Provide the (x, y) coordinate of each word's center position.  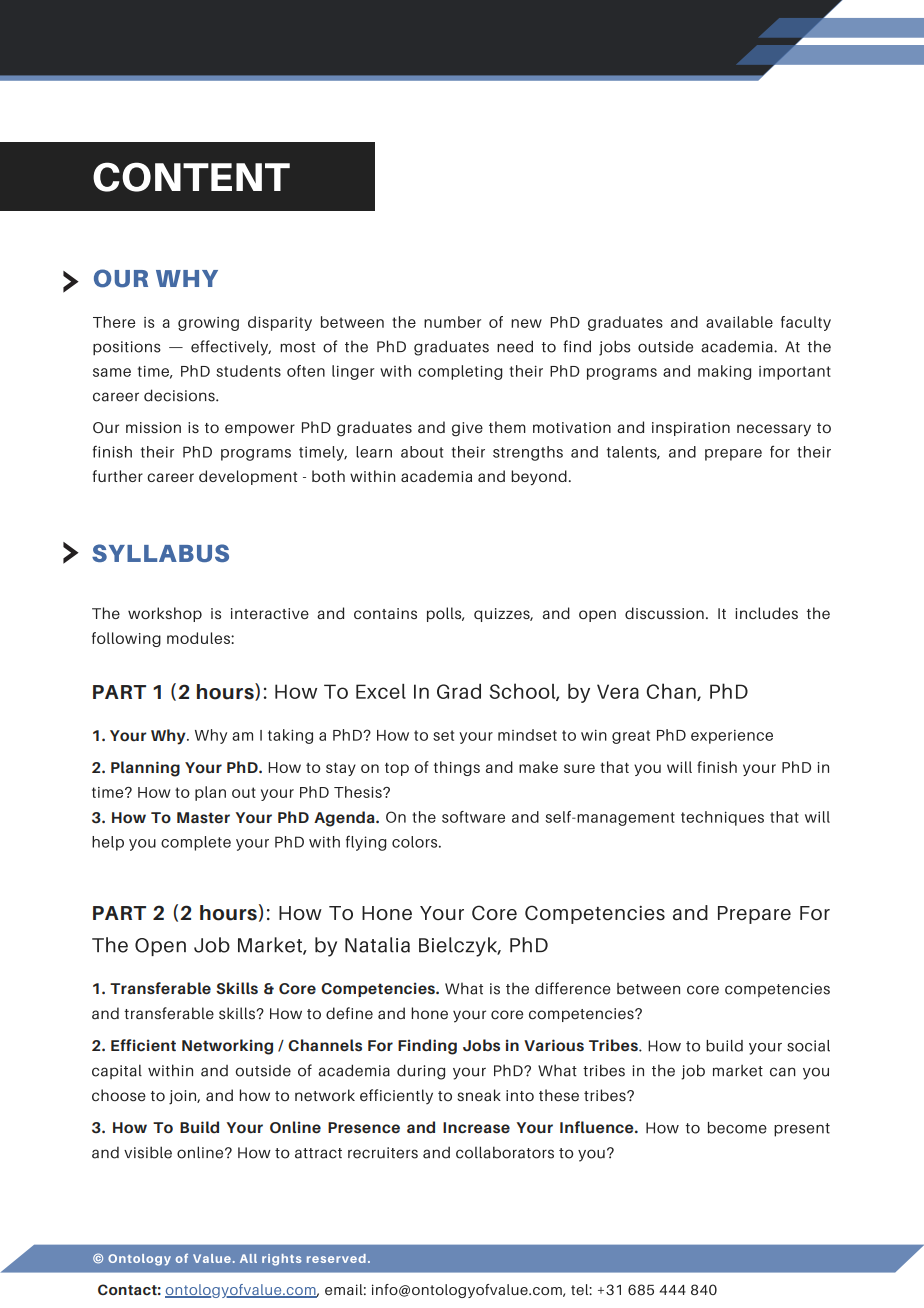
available (739, 322)
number (452, 322)
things (457, 768)
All (248, 1258)
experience (732, 737)
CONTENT (191, 177)
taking (290, 736)
